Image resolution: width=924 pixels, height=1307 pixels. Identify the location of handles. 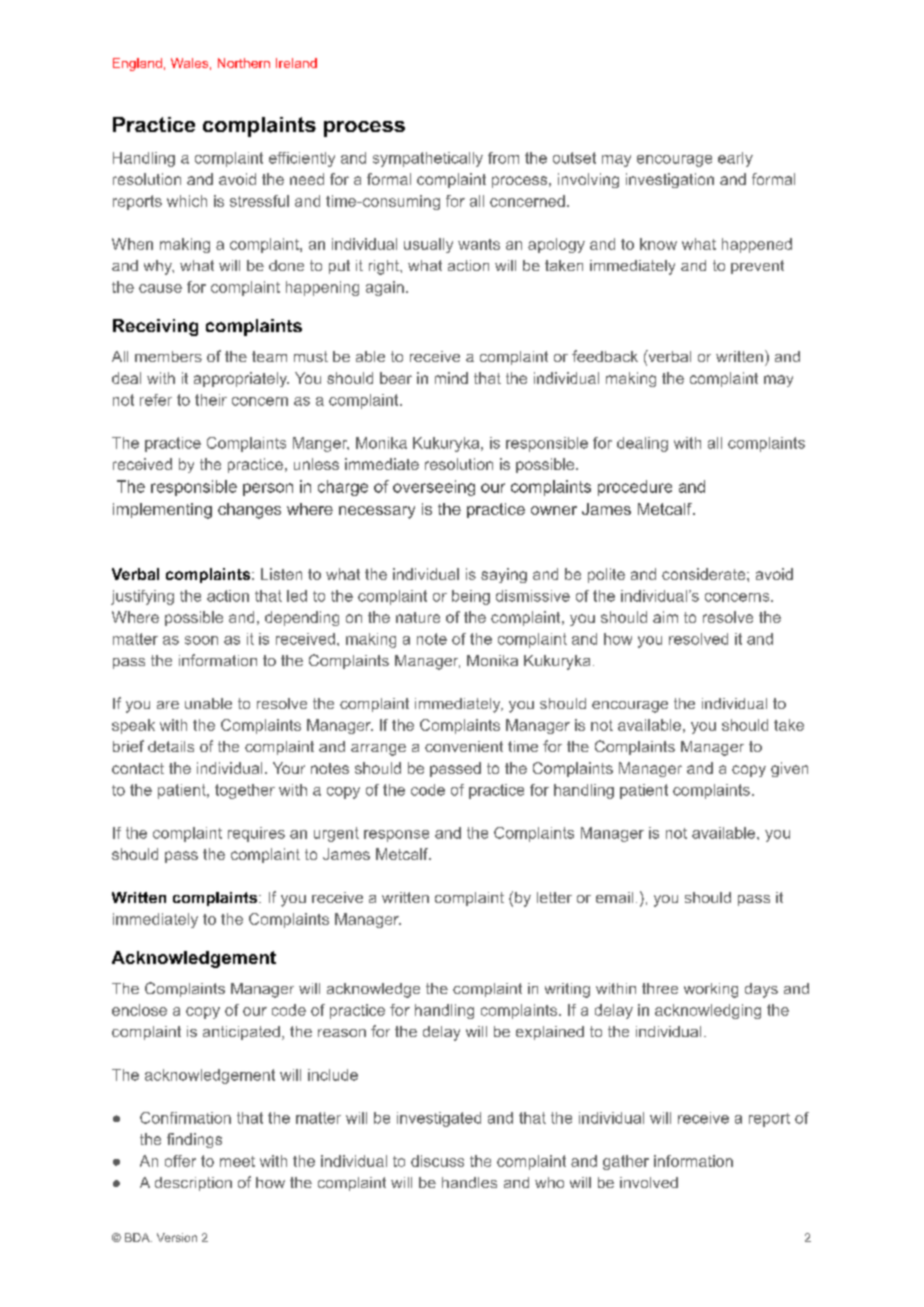
(469, 1182).
